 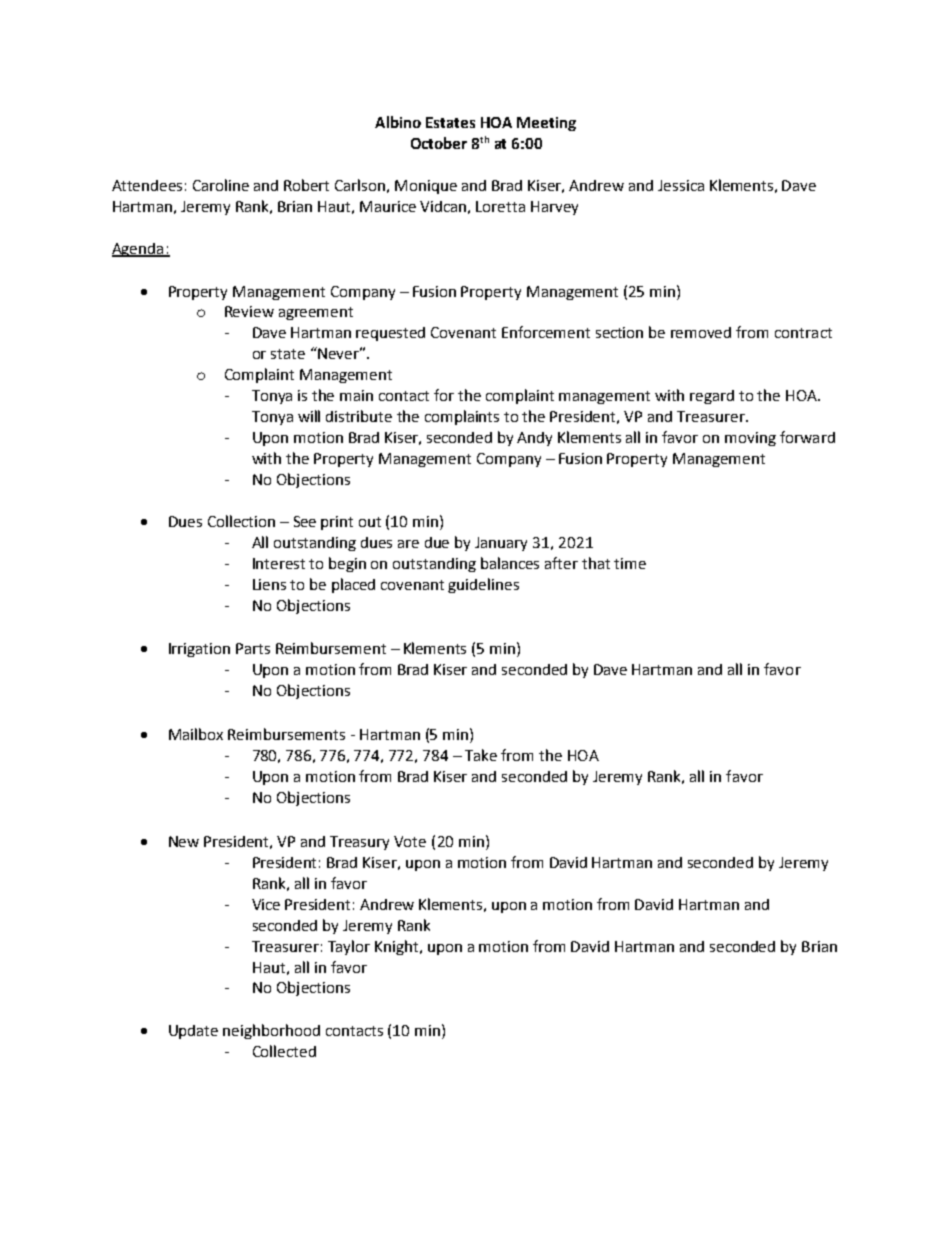 What do you see at coordinates (681, 185) in the screenshot?
I see `Jessica` at bounding box center [681, 185].
